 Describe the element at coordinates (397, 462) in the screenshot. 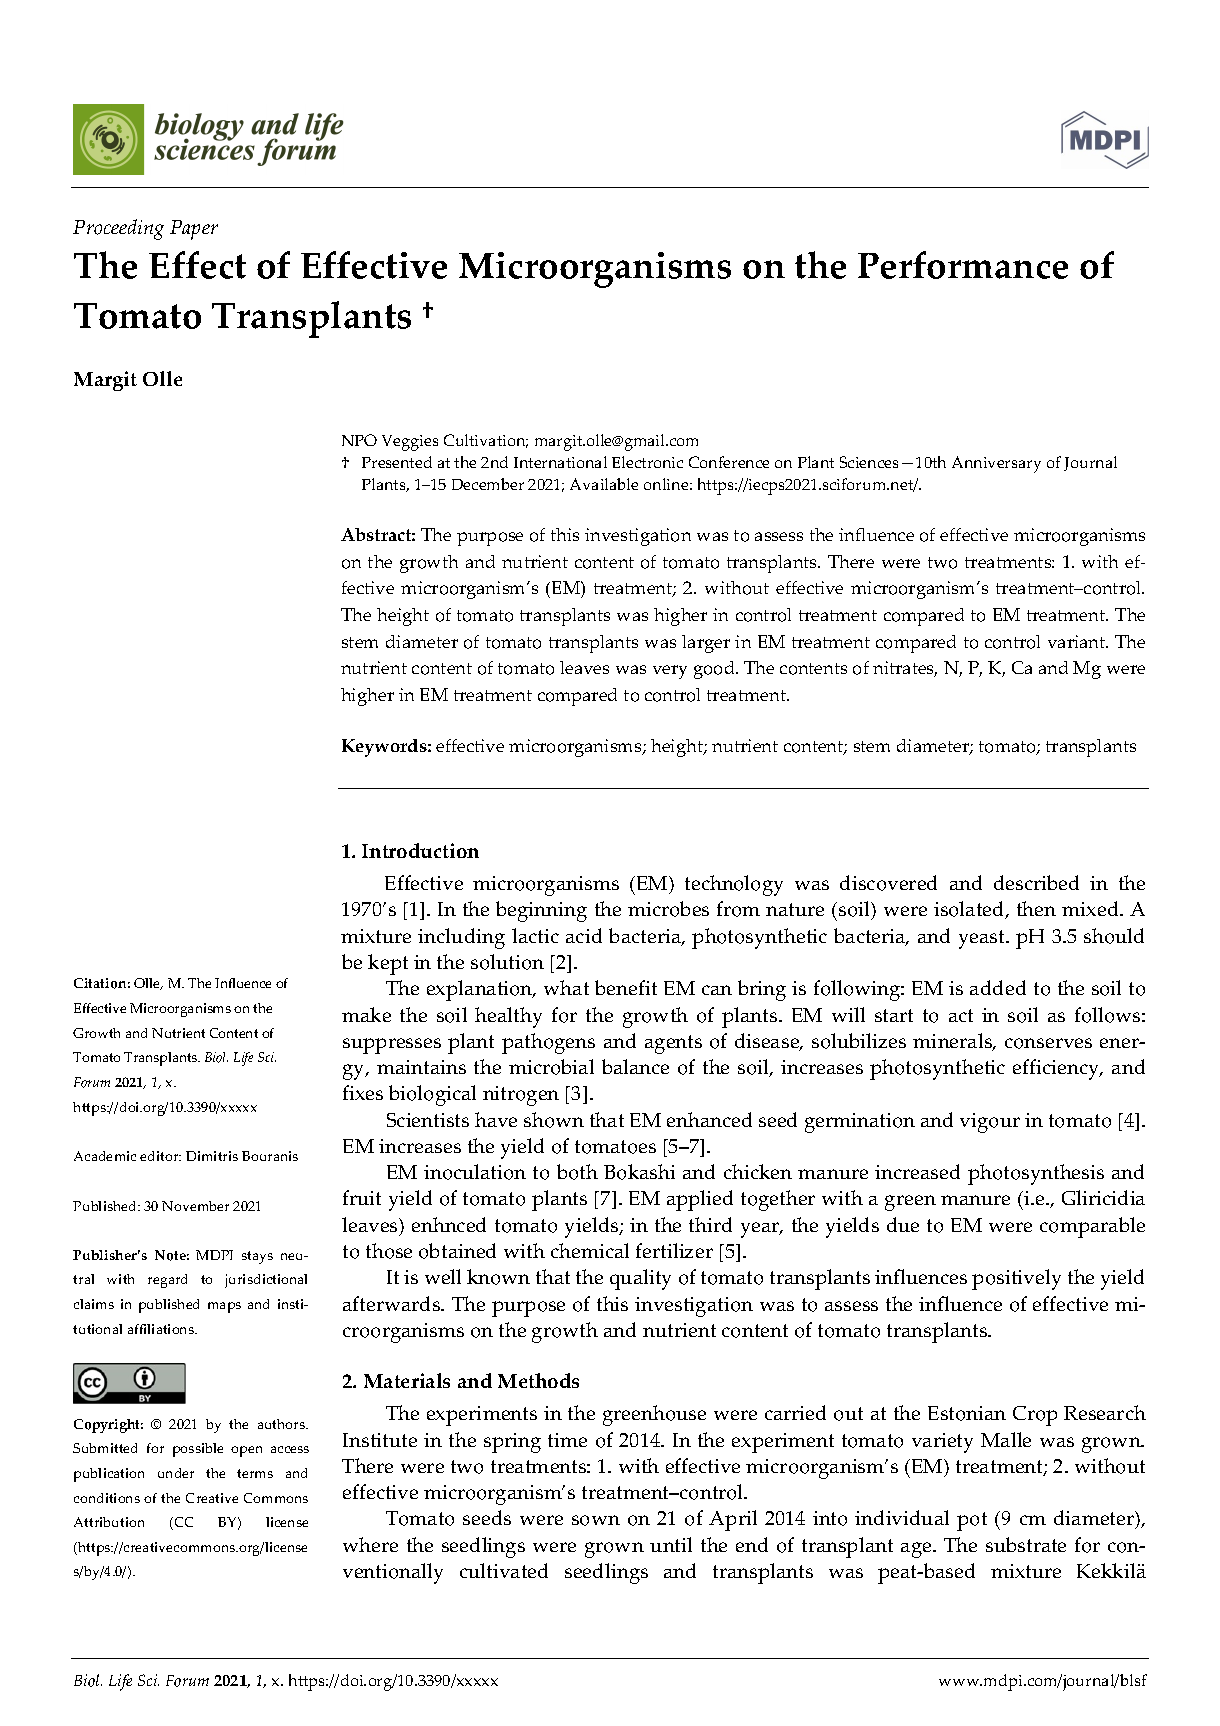

I see `Presented` at that location.
